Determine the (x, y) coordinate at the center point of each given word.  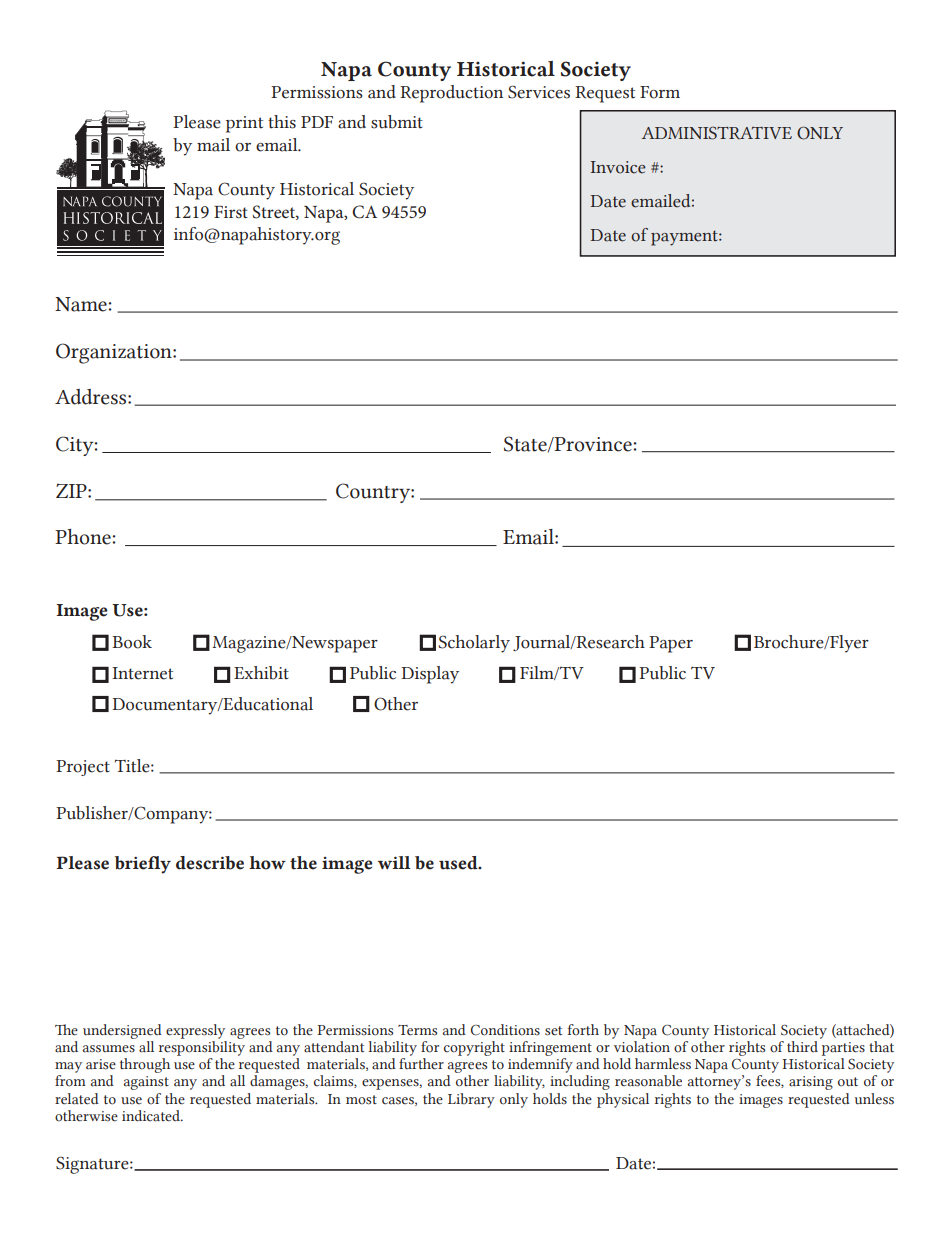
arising (811, 1083)
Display (430, 675)
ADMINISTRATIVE (717, 133)
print (244, 124)
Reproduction (451, 94)
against (146, 1083)
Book (132, 642)
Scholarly (474, 644)
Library (471, 1100)
